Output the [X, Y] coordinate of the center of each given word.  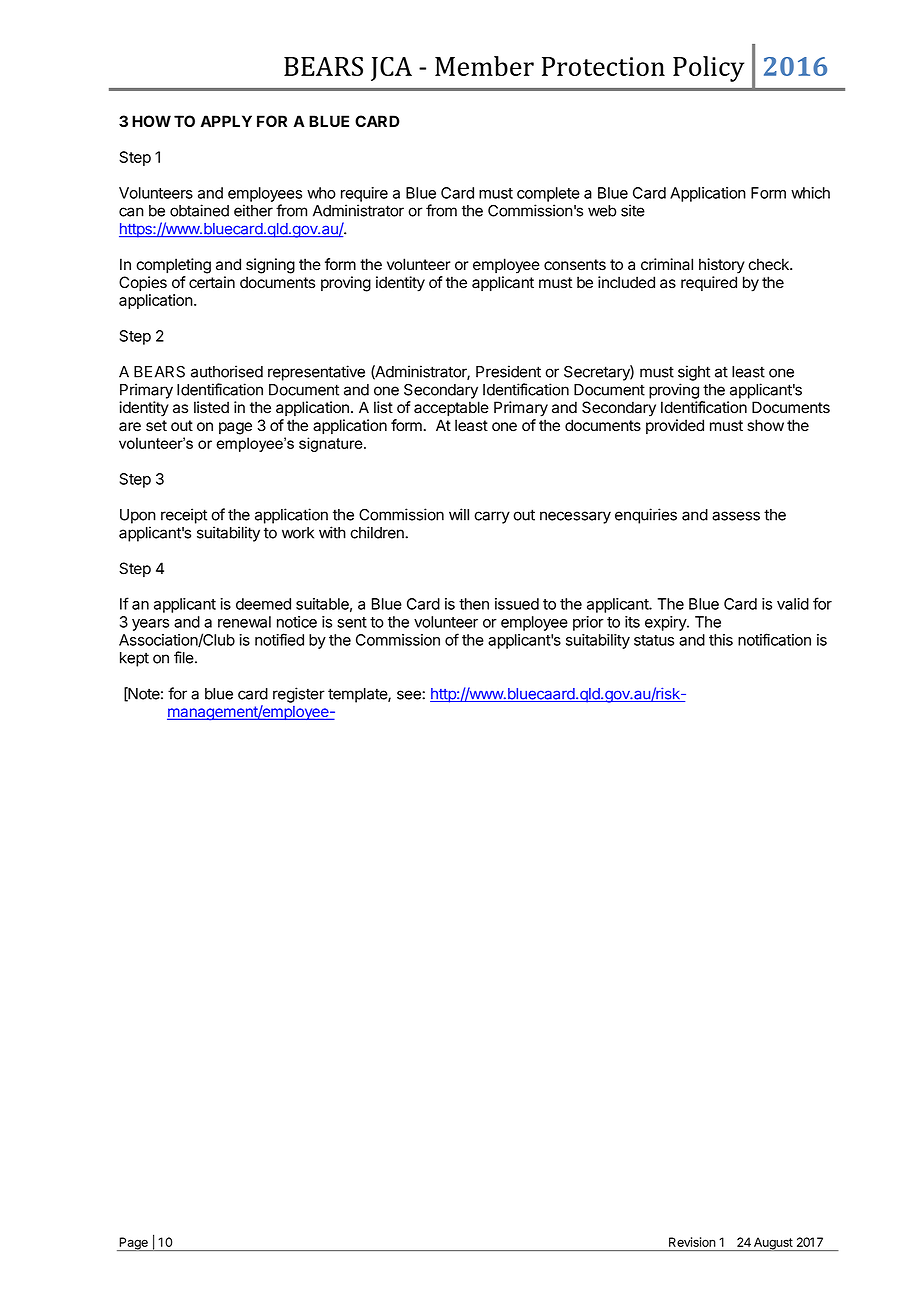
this [721, 640]
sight [694, 373]
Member [484, 66]
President [508, 371]
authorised [227, 371]
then [474, 604]
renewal [244, 622]
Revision [692, 1242]
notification [774, 639]
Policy [708, 69]
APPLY [226, 121]
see [410, 695]
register [299, 695]
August [773, 1244]
